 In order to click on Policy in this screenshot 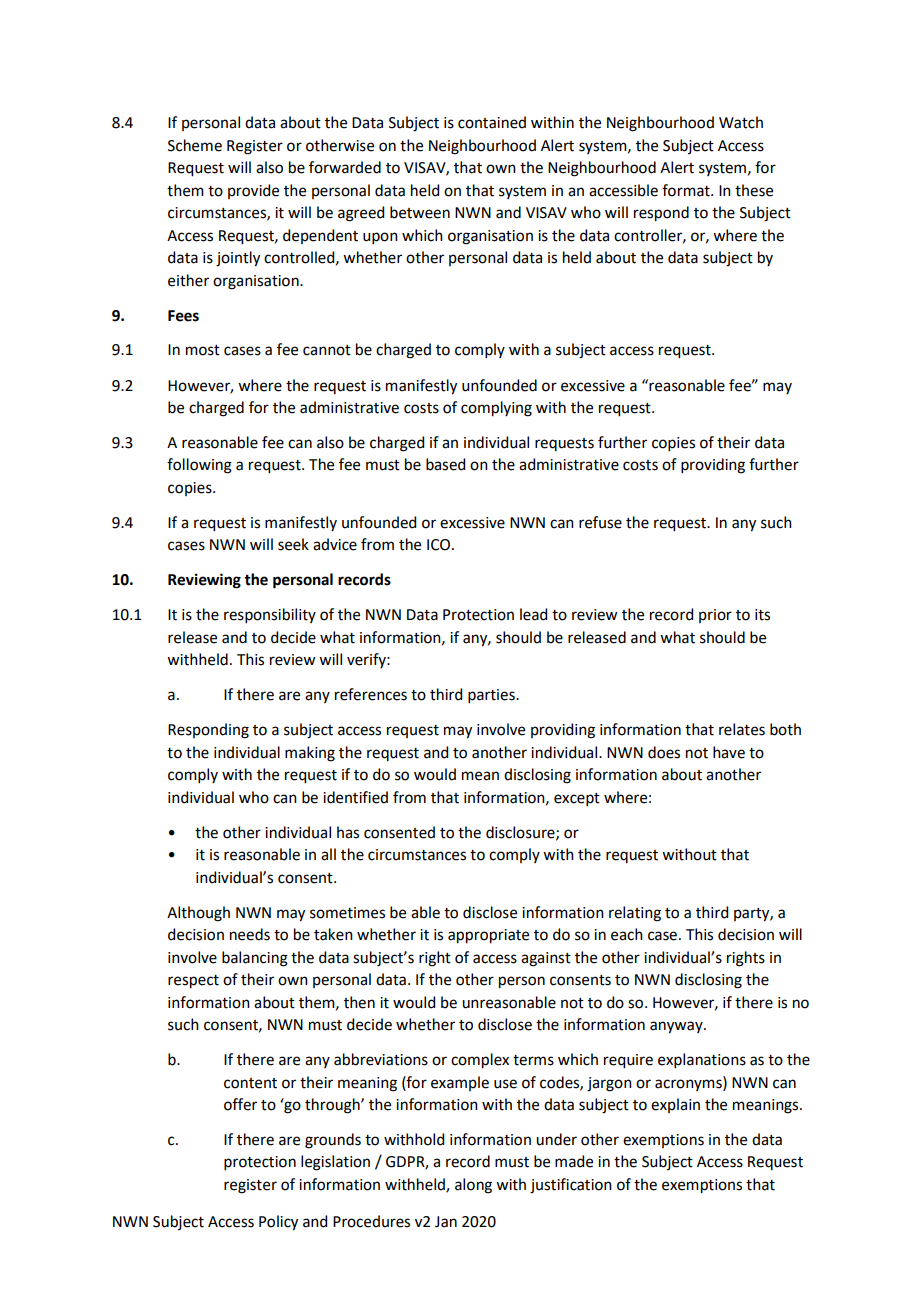, I will do `click(278, 1223)`.
